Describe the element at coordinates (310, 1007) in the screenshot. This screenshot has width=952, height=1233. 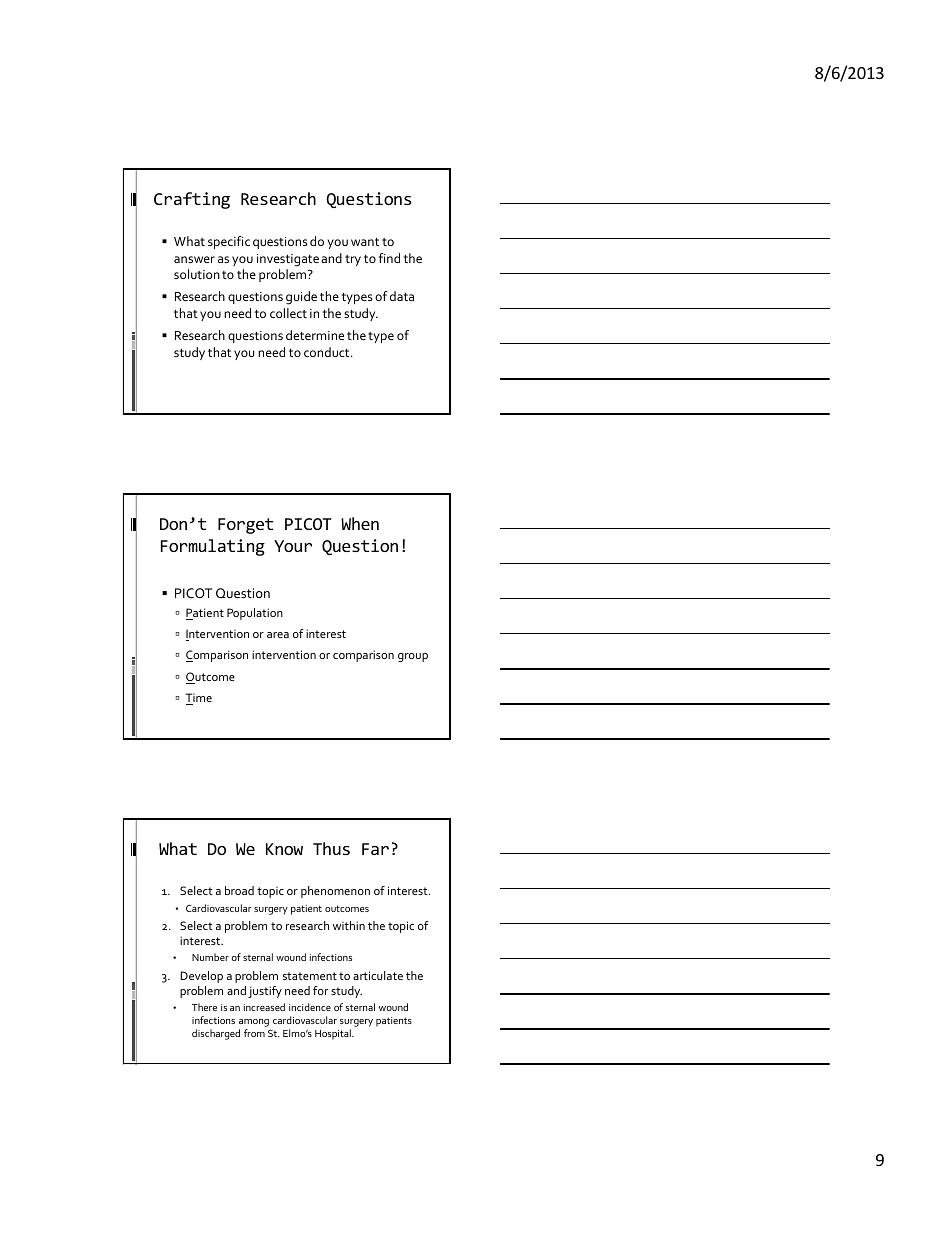
I see `incidence` at that location.
